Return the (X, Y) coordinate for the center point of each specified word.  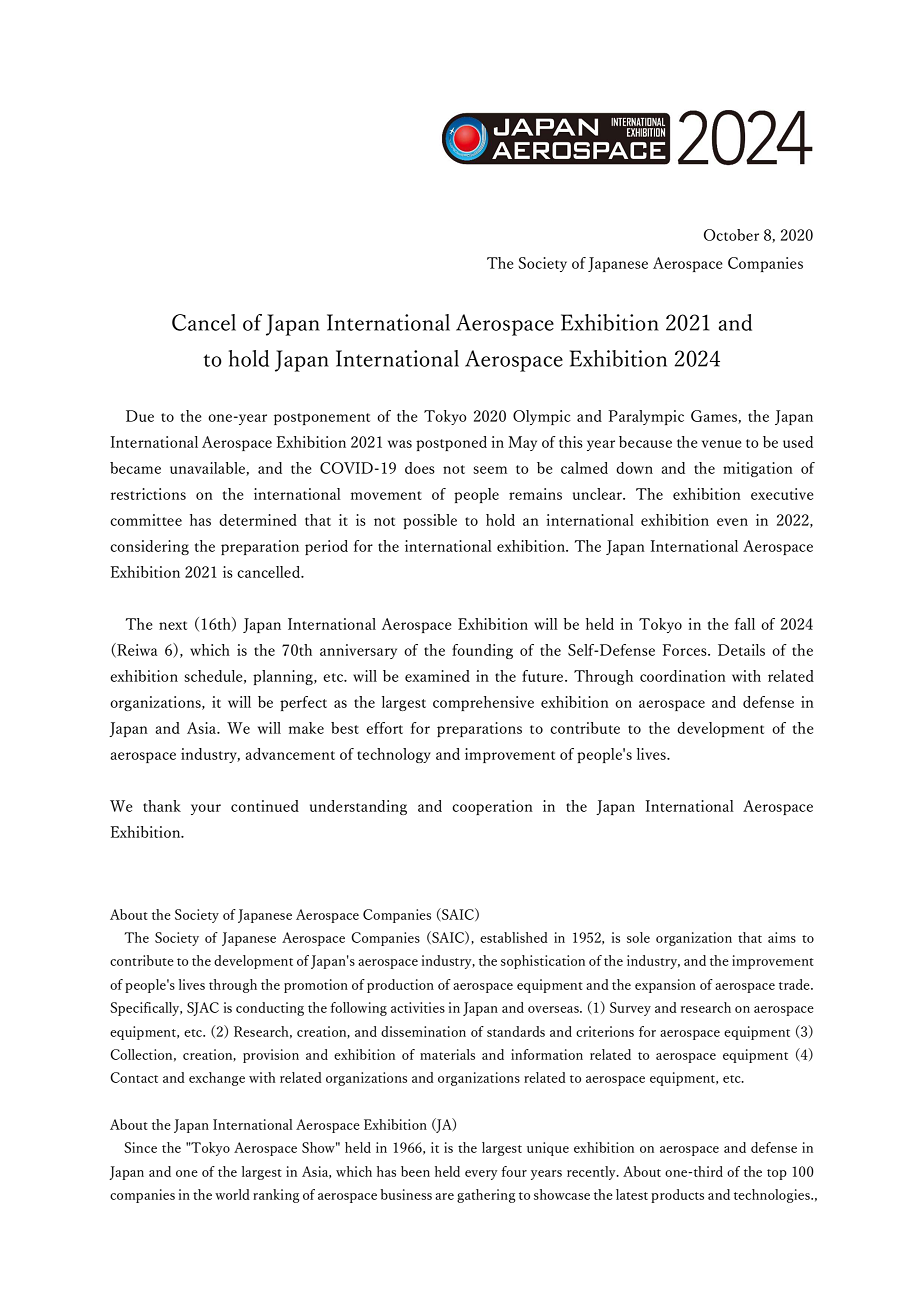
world (232, 1194)
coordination (683, 676)
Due (140, 416)
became (135, 468)
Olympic (542, 417)
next (173, 625)
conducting (270, 1009)
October (731, 235)
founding (482, 651)
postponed (451, 443)
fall (745, 624)
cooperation (492, 807)
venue (722, 444)
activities (418, 1007)
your (206, 809)
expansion (665, 986)
